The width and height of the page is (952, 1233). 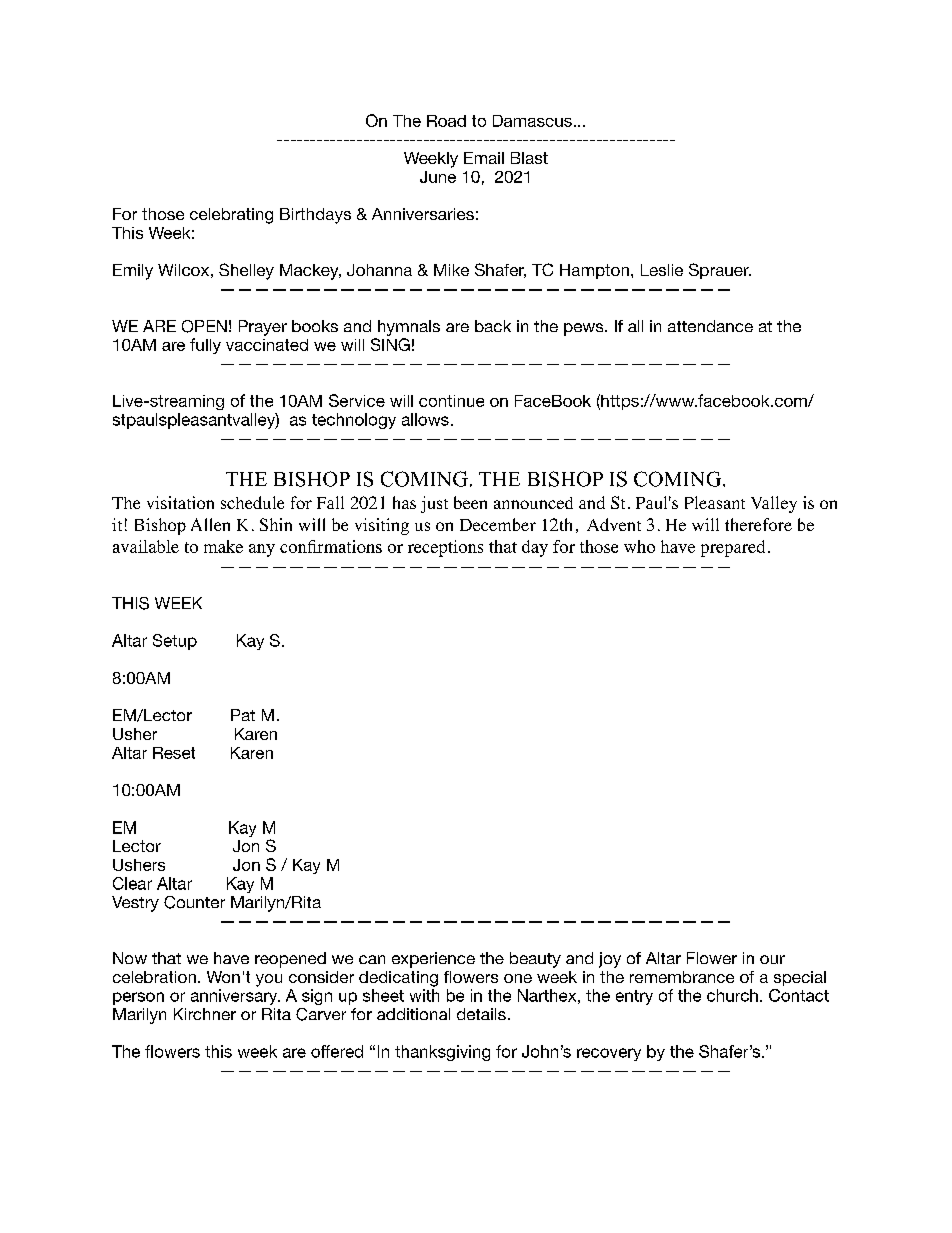 I want to click on Leslie, so click(x=662, y=270).
